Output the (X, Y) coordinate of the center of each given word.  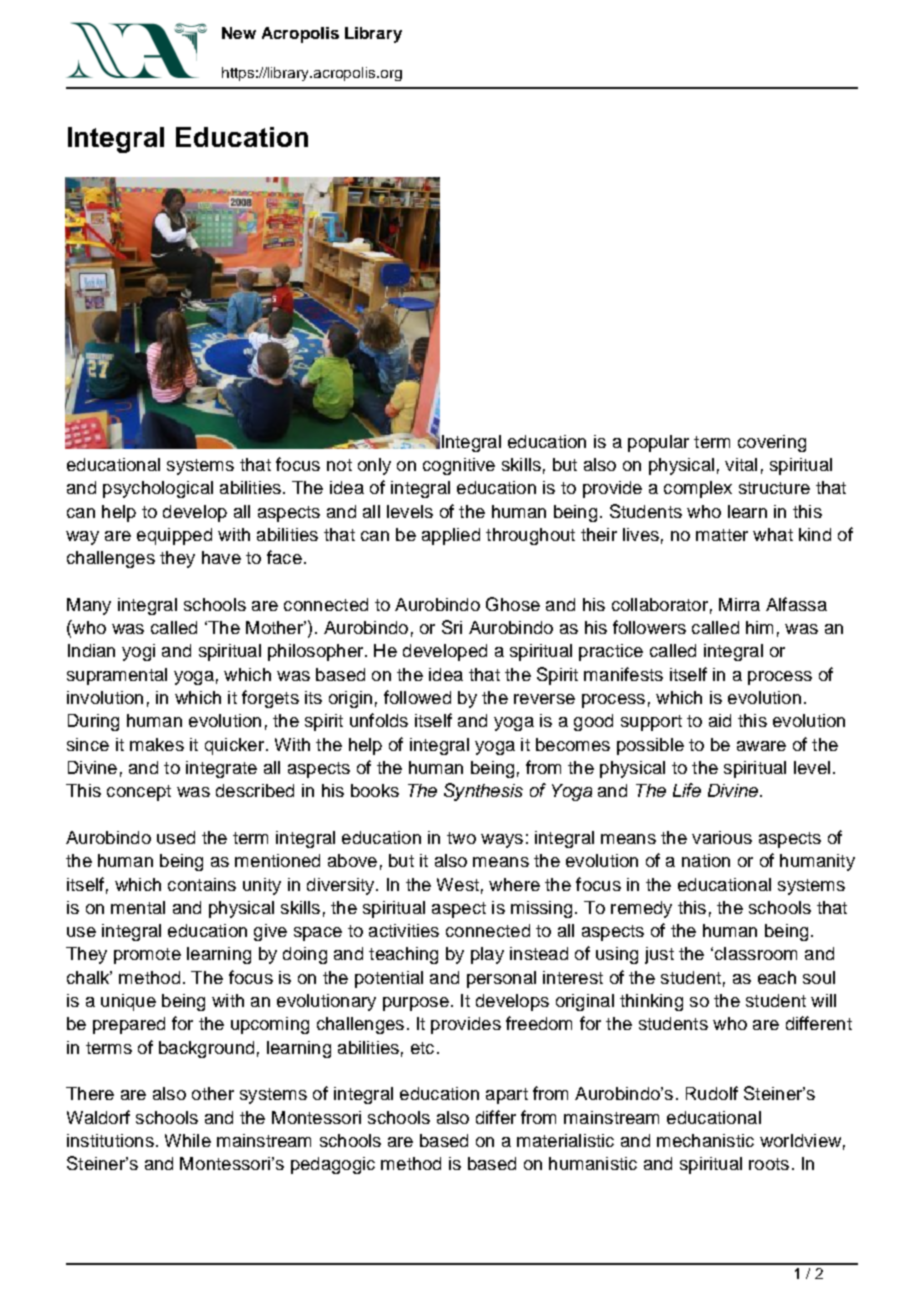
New (239, 33)
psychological (158, 489)
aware (761, 746)
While (188, 1140)
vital (741, 464)
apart (507, 1096)
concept (139, 793)
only (374, 466)
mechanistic (705, 1140)
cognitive (459, 466)
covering (772, 443)
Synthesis (483, 792)
